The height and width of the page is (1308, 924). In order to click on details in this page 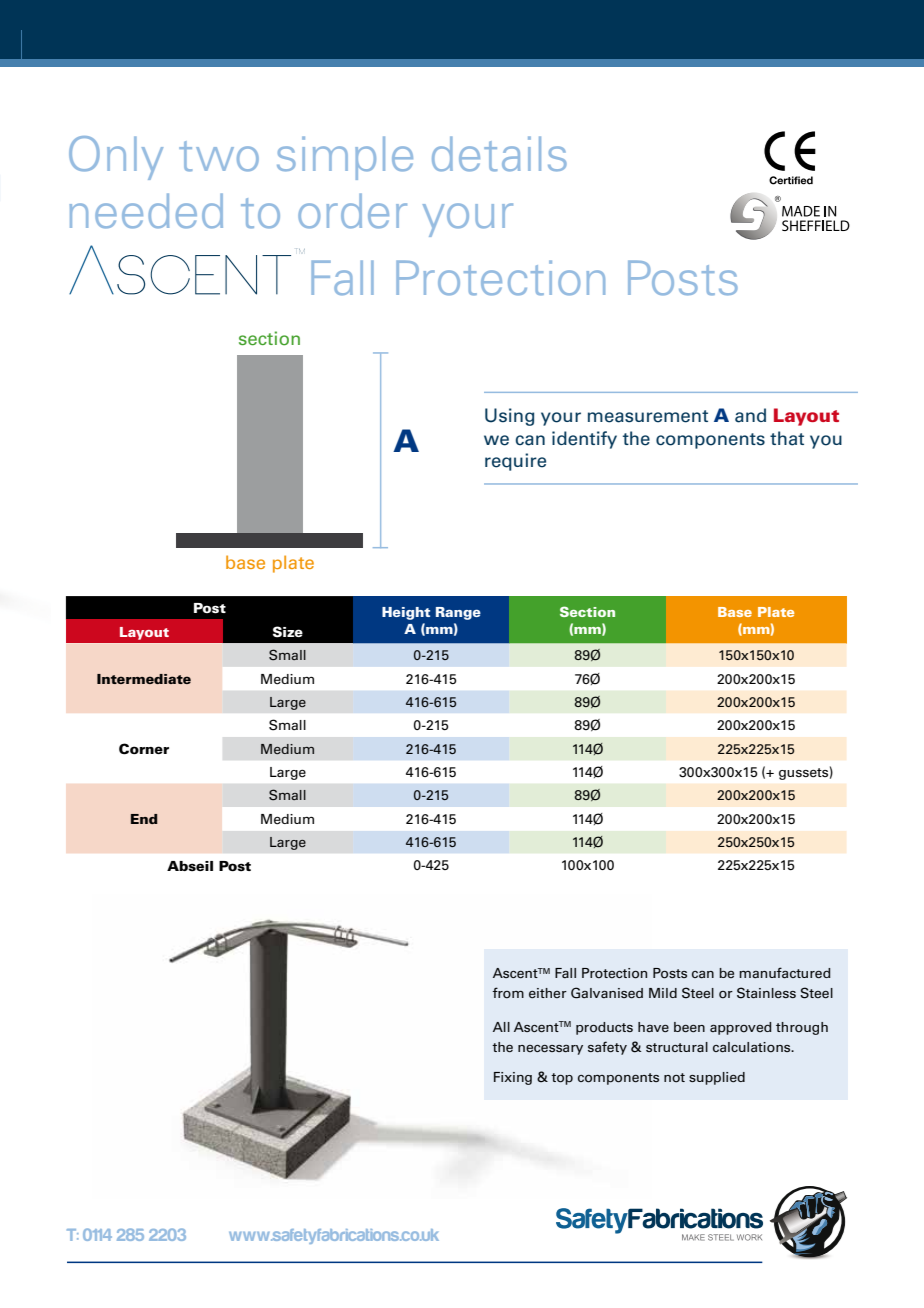, I will do `click(499, 154)`.
